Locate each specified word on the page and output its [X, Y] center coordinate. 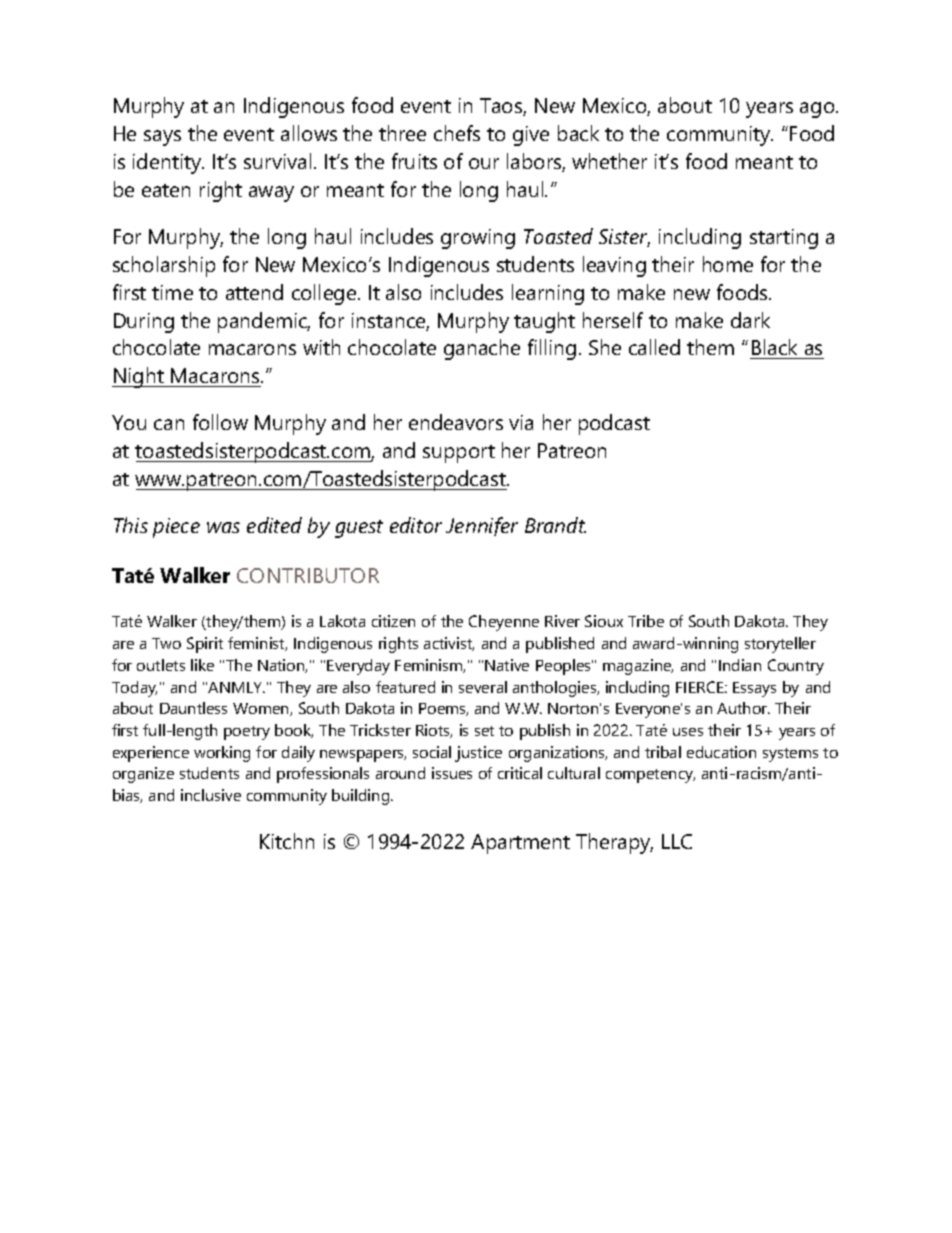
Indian [740, 665]
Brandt [555, 525]
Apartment [520, 844]
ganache [482, 349]
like [202, 665]
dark [750, 320]
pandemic [264, 322]
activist [449, 644]
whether [609, 161]
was [223, 527]
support [459, 454]
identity [168, 163]
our [484, 163]
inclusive [211, 795]
